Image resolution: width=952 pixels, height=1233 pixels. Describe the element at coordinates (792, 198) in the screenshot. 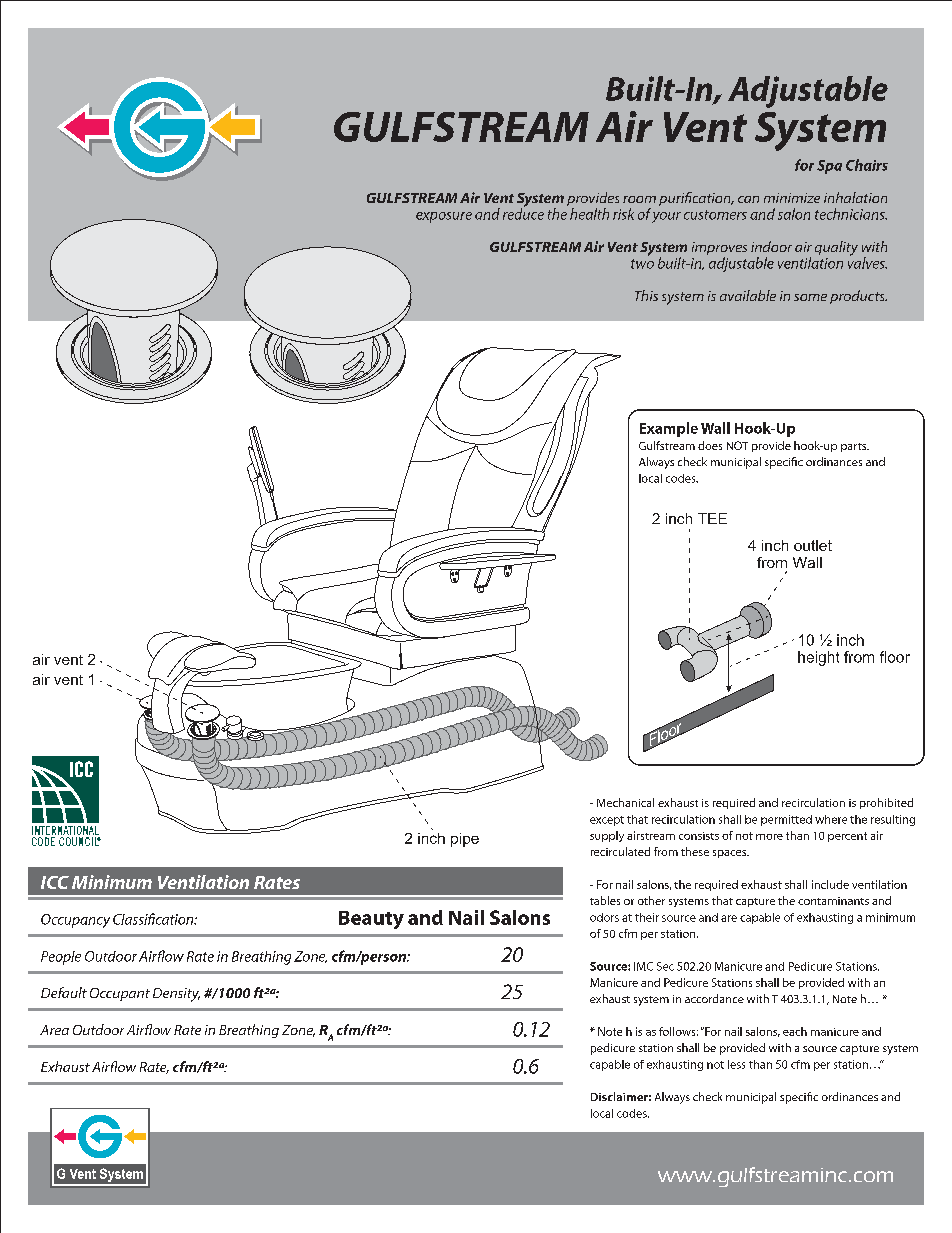

I see `minimize` at that location.
